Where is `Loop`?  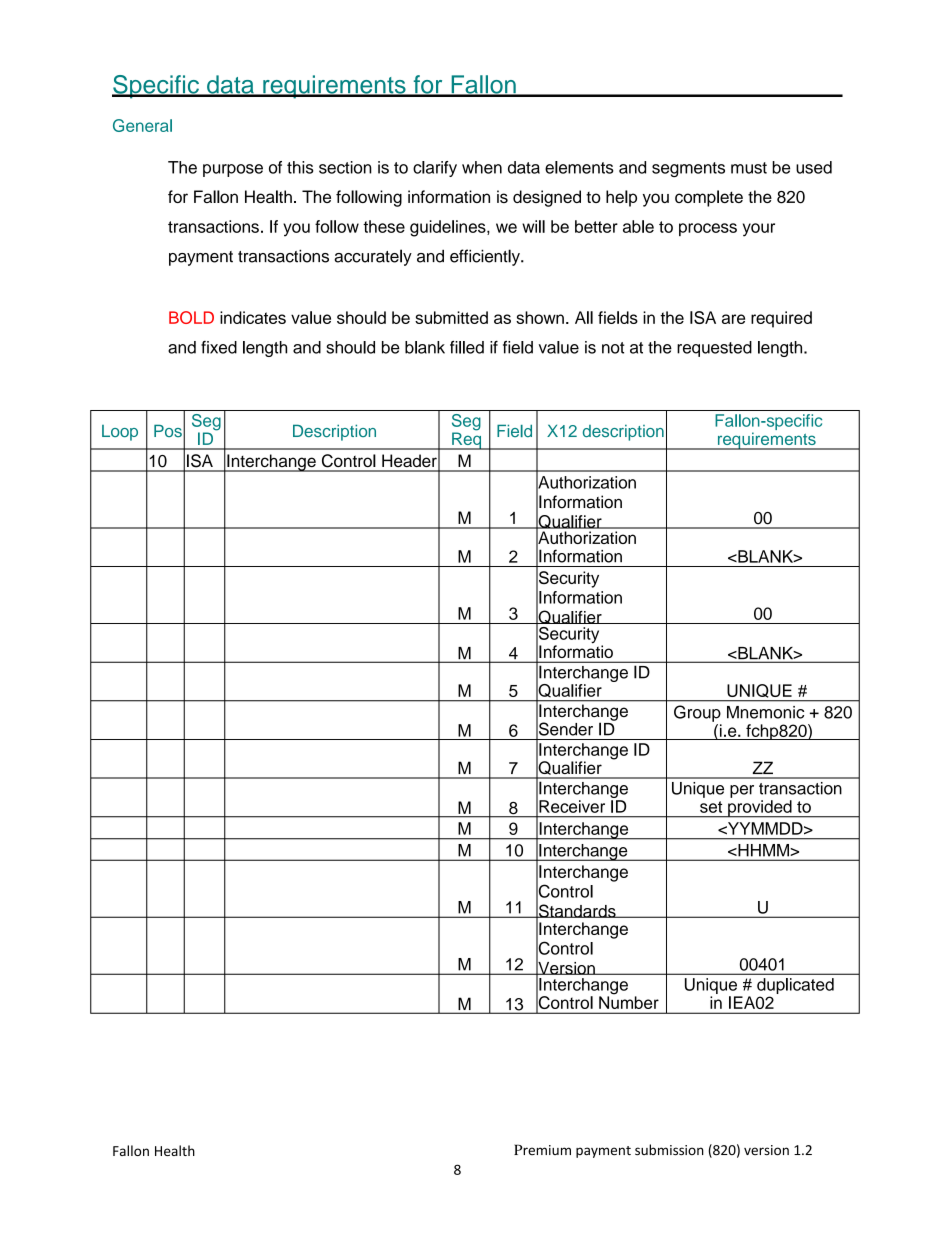
Loop is located at coordinates (120, 433).
